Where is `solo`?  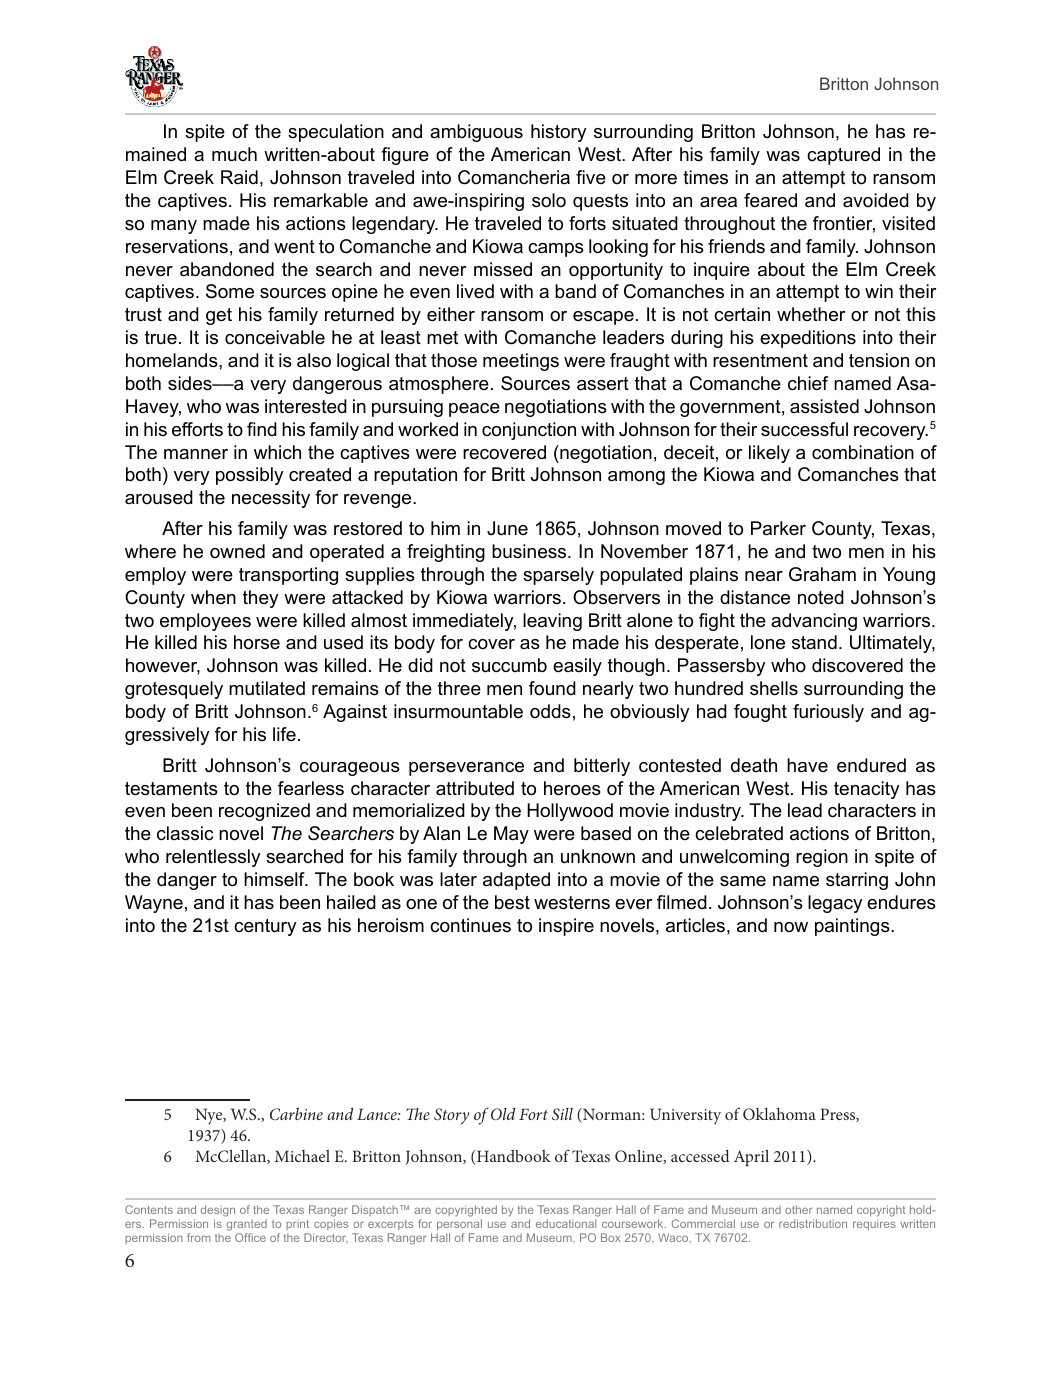 solo is located at coordinates (549, 200).
